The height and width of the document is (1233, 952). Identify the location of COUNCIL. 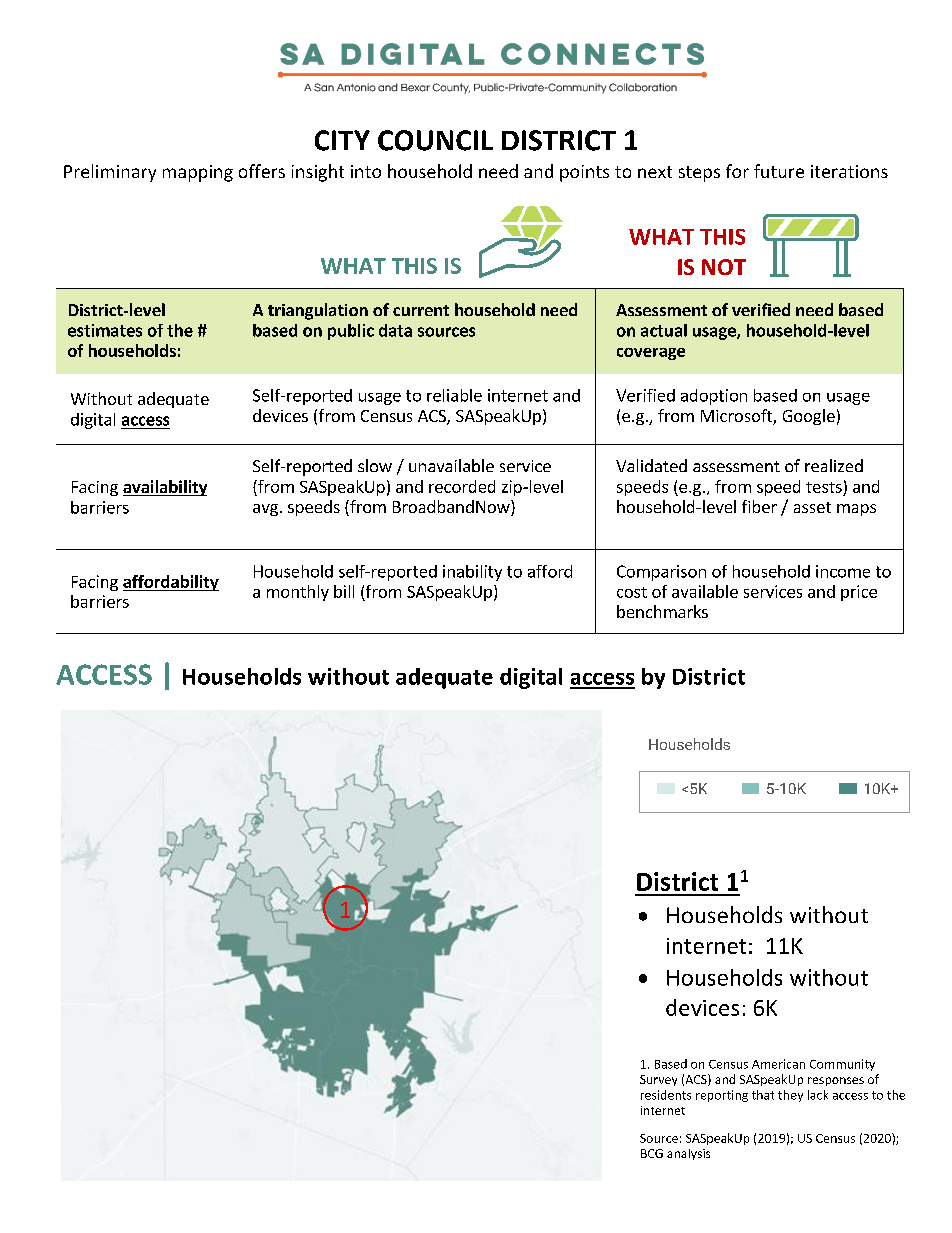
(435, 140).
